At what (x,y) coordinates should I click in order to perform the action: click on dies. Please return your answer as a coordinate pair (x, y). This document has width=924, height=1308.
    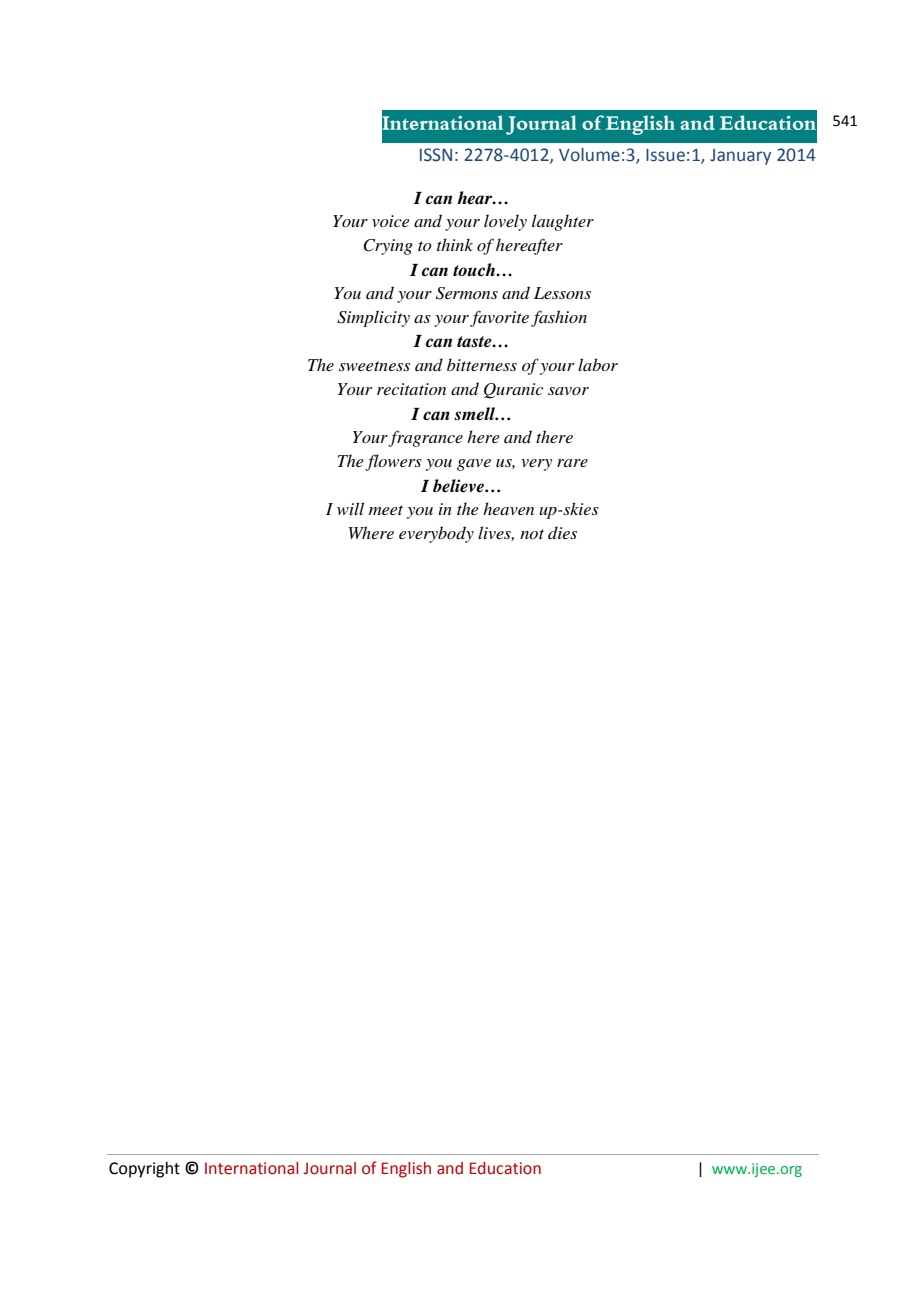
    Looking at the image, I should click on (562, 532).
